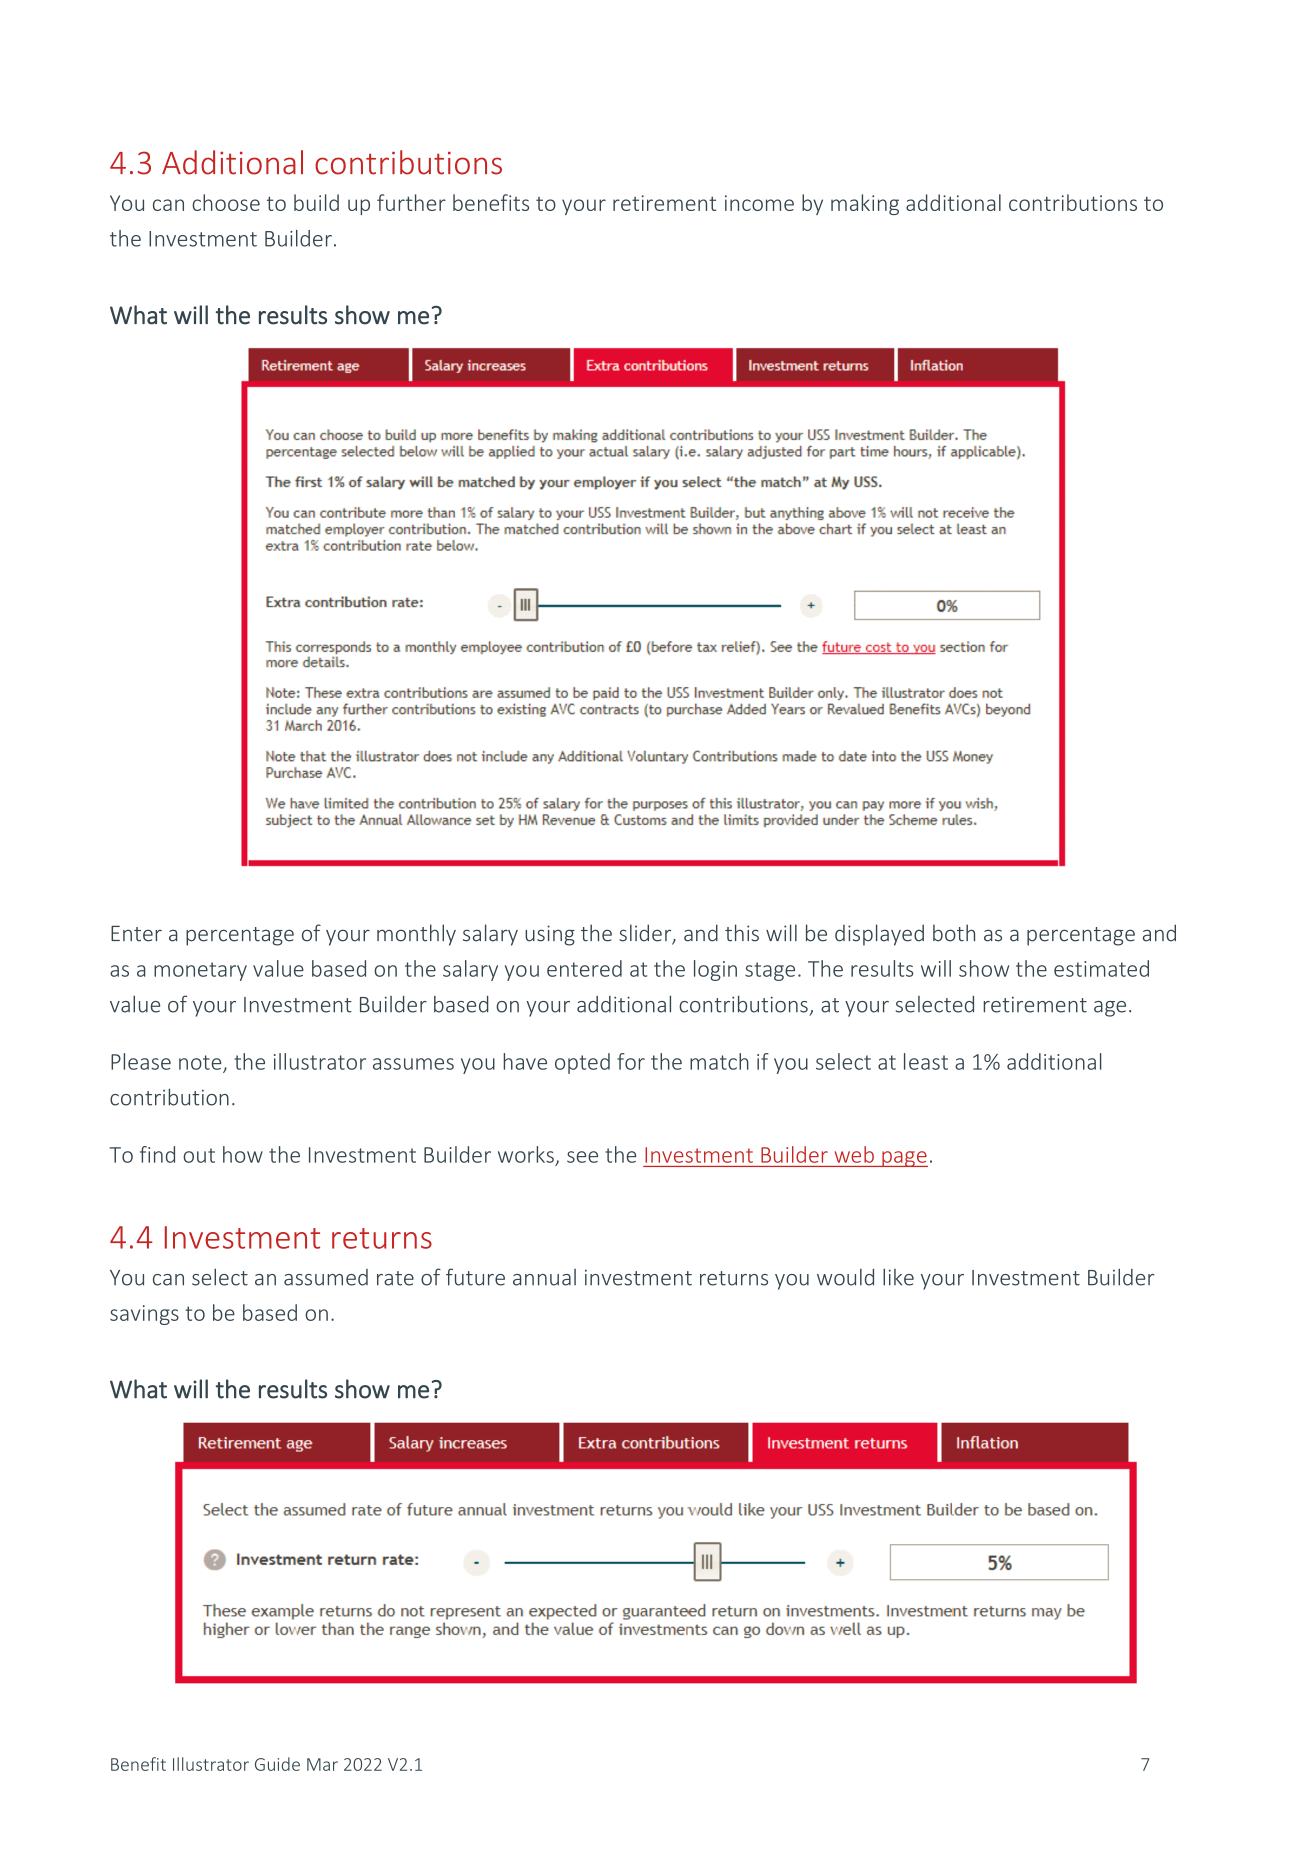 The height and width of the image is (1854, 1311). I want to click on monthly, so click(416, 935).
